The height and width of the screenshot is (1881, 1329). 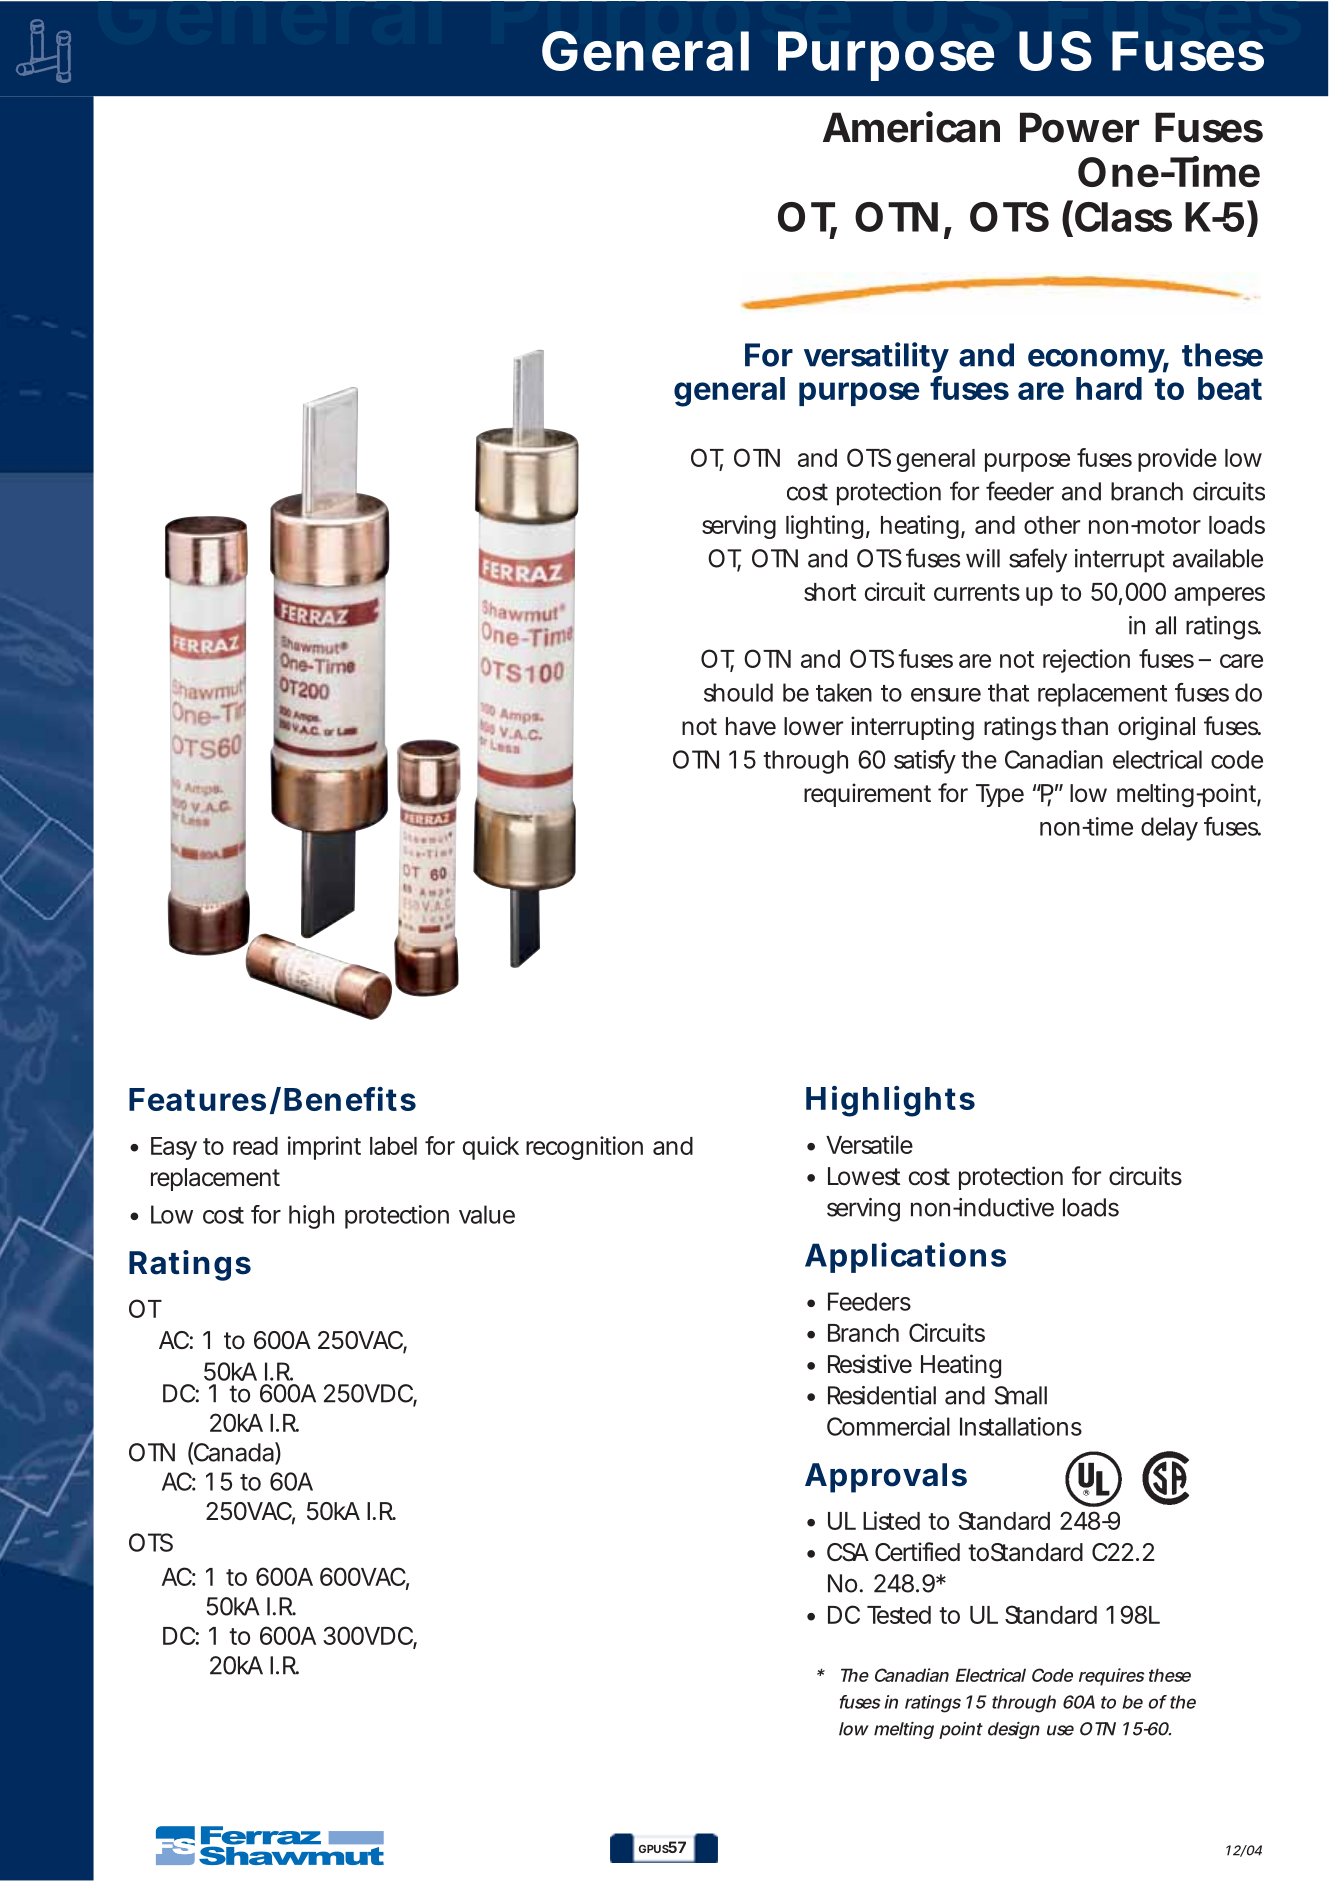 What do you see at coordinates (1122, 216) in the screenshot?
I see `Class` at bounding box center [1122, 216].
